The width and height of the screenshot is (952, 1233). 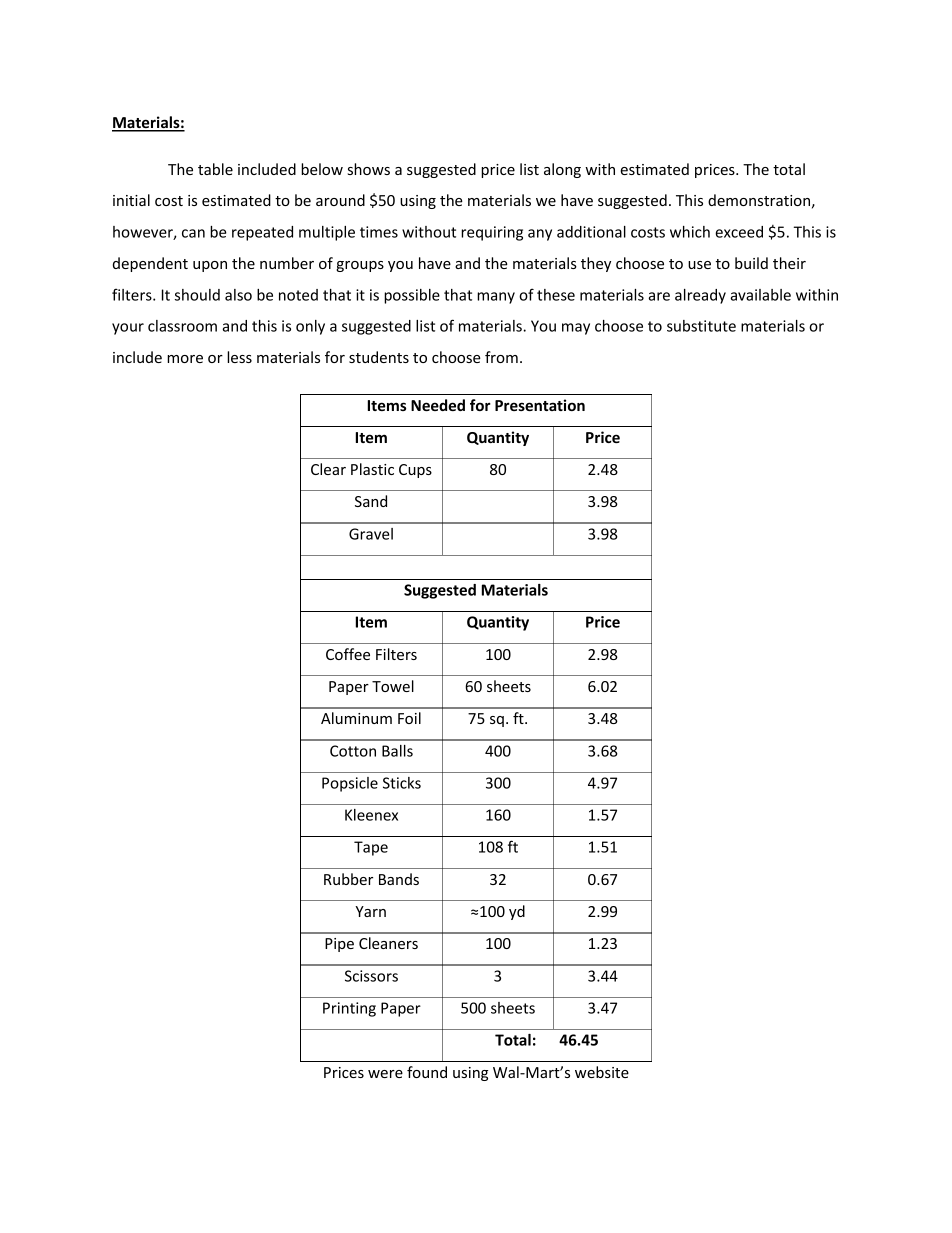 I want to click on Sticks, so click(x=402, y=783).
